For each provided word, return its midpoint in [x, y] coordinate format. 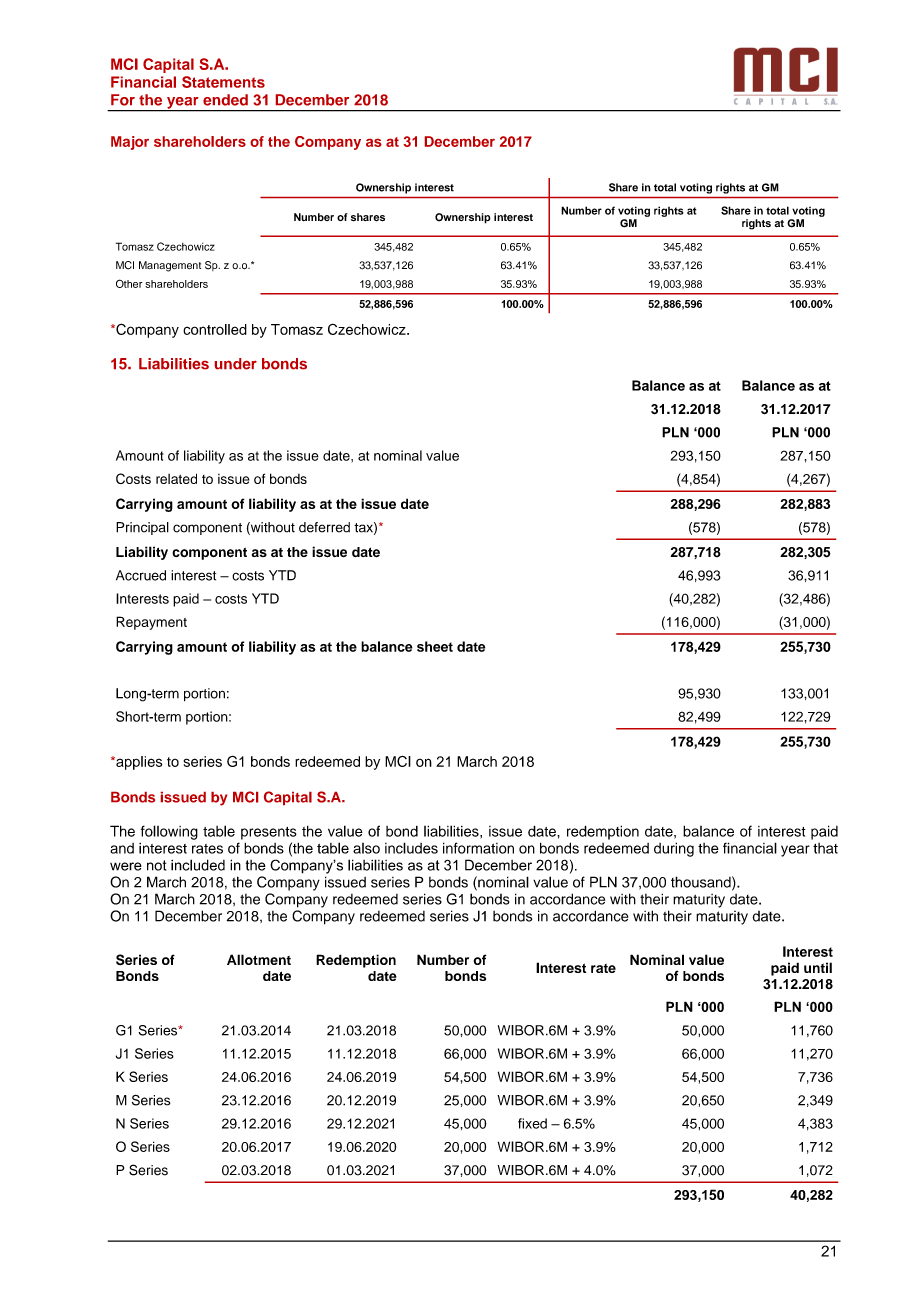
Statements [223, 82]
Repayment [151, 623]
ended [225, 100]
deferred [324, 527]
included [198, 865]
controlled [215, 329]
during [674, 849]
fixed [532, 1123]
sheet [435, 646]
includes [411, 848]
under [236, 364]
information [478, 848]
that [825, 848]
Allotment [259, 959]
